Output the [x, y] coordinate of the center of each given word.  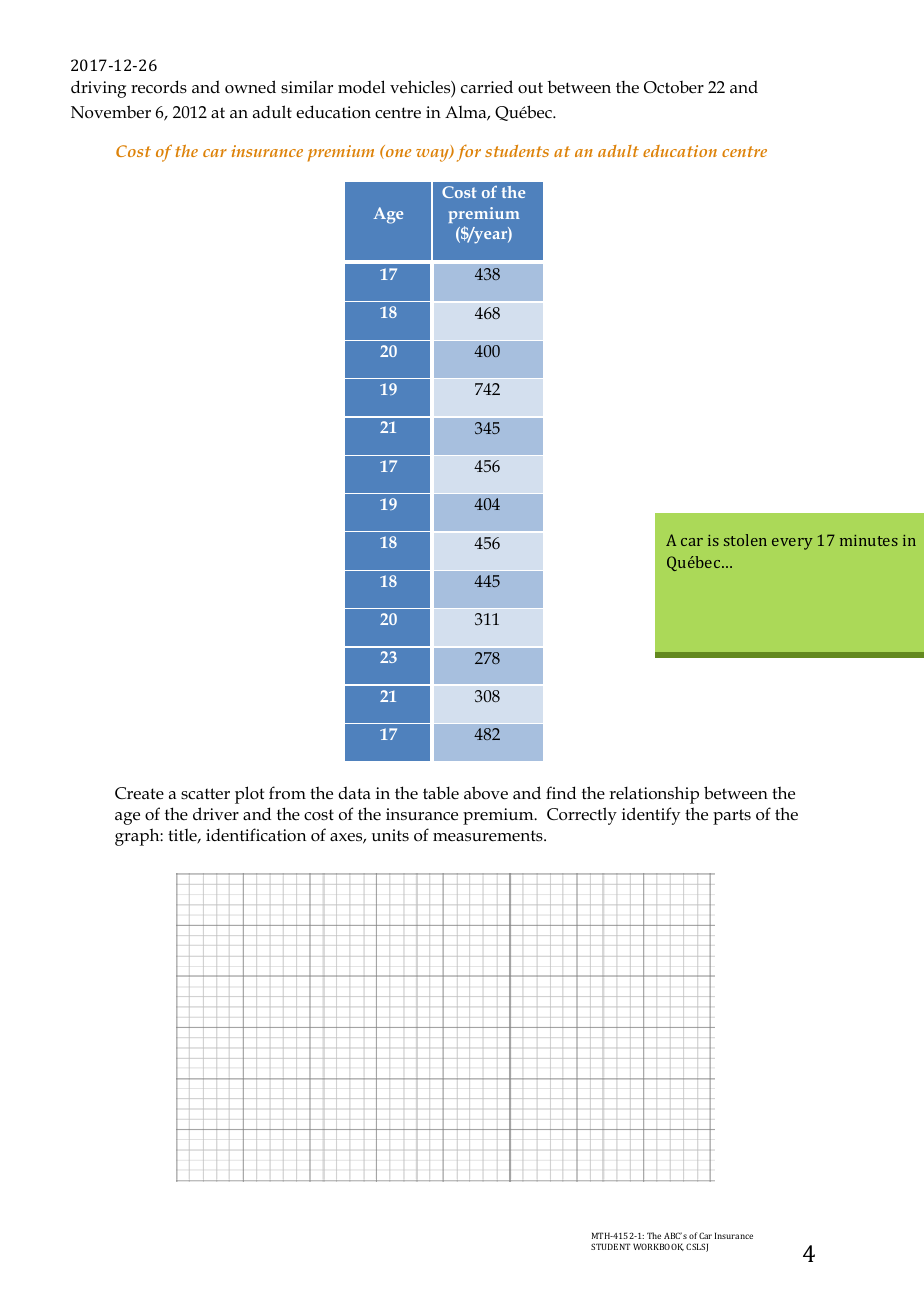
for [469, 153]
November [111, 112]
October [674, 87]
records [159, 87]
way [433, 155]
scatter [205, 794]
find [561, 792]
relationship [654, 795]
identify [651, 816]
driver [216, 813]
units [390, 835]
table [441, 792]
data [354, 792]
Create [139, 793]
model [361, 87]
